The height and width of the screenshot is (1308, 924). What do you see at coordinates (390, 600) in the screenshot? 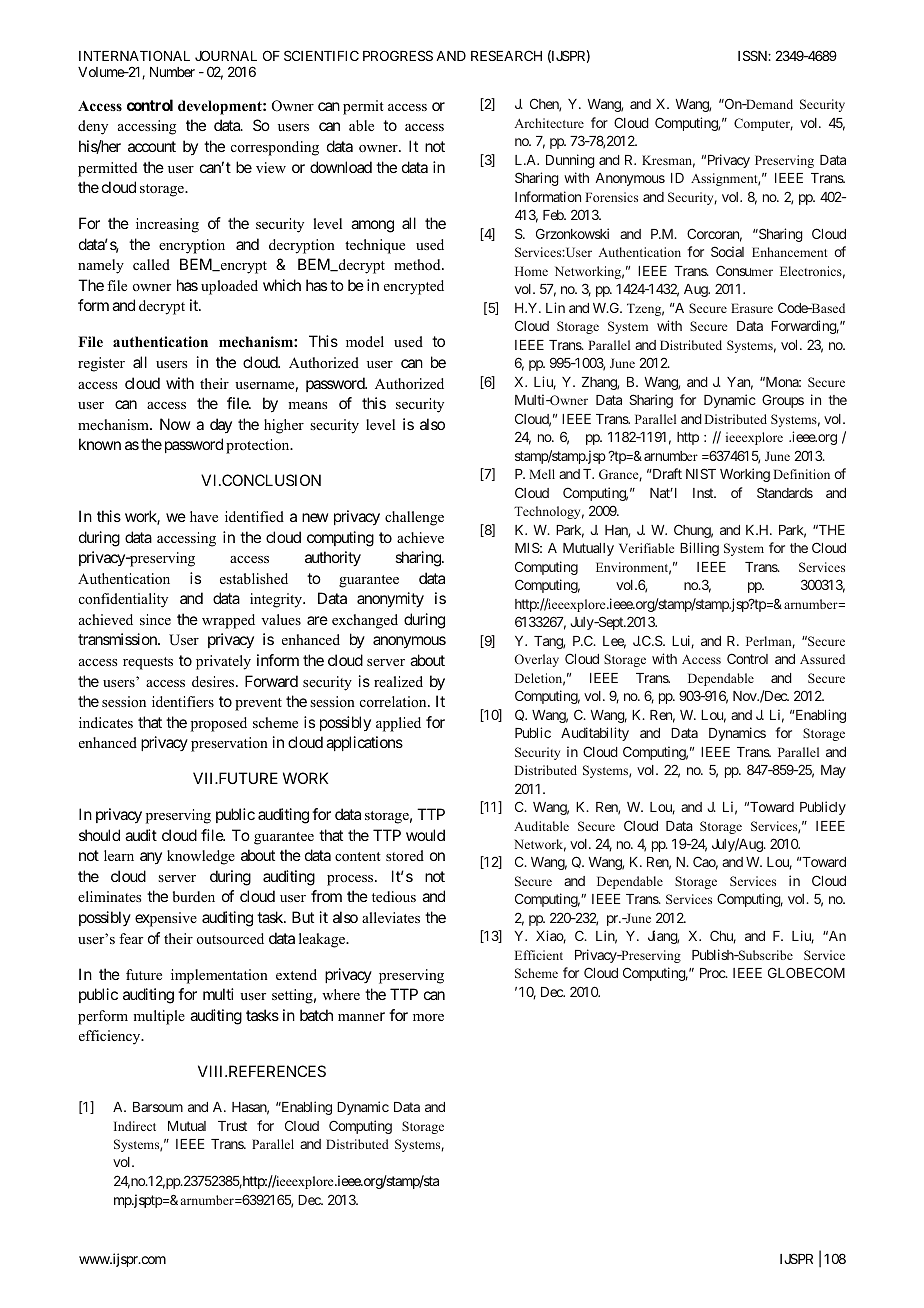
I see `anonymity` at bounding box center [390, 600].
